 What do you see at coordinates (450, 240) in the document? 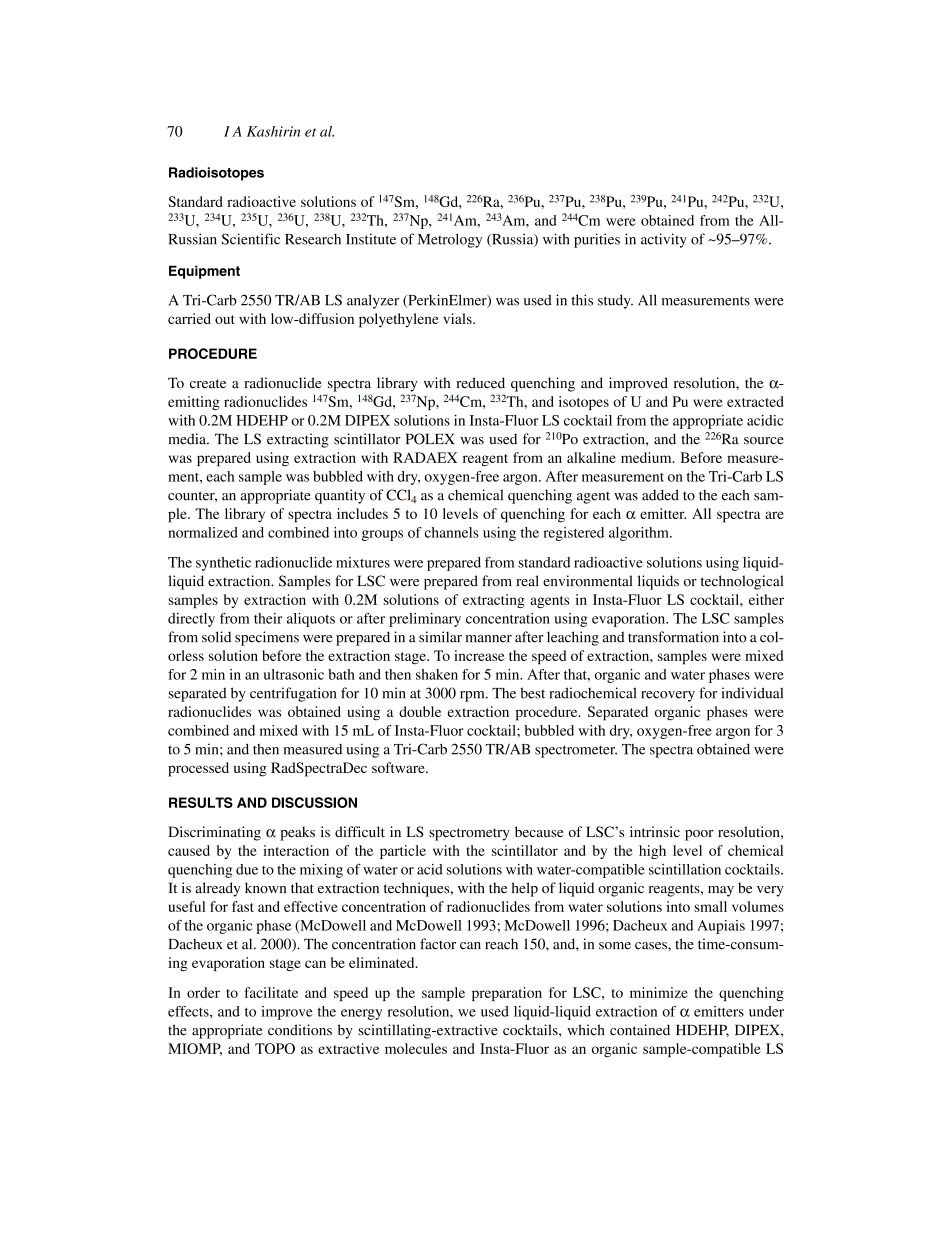
I see `Metrology` at bounding box center [450, 240].
